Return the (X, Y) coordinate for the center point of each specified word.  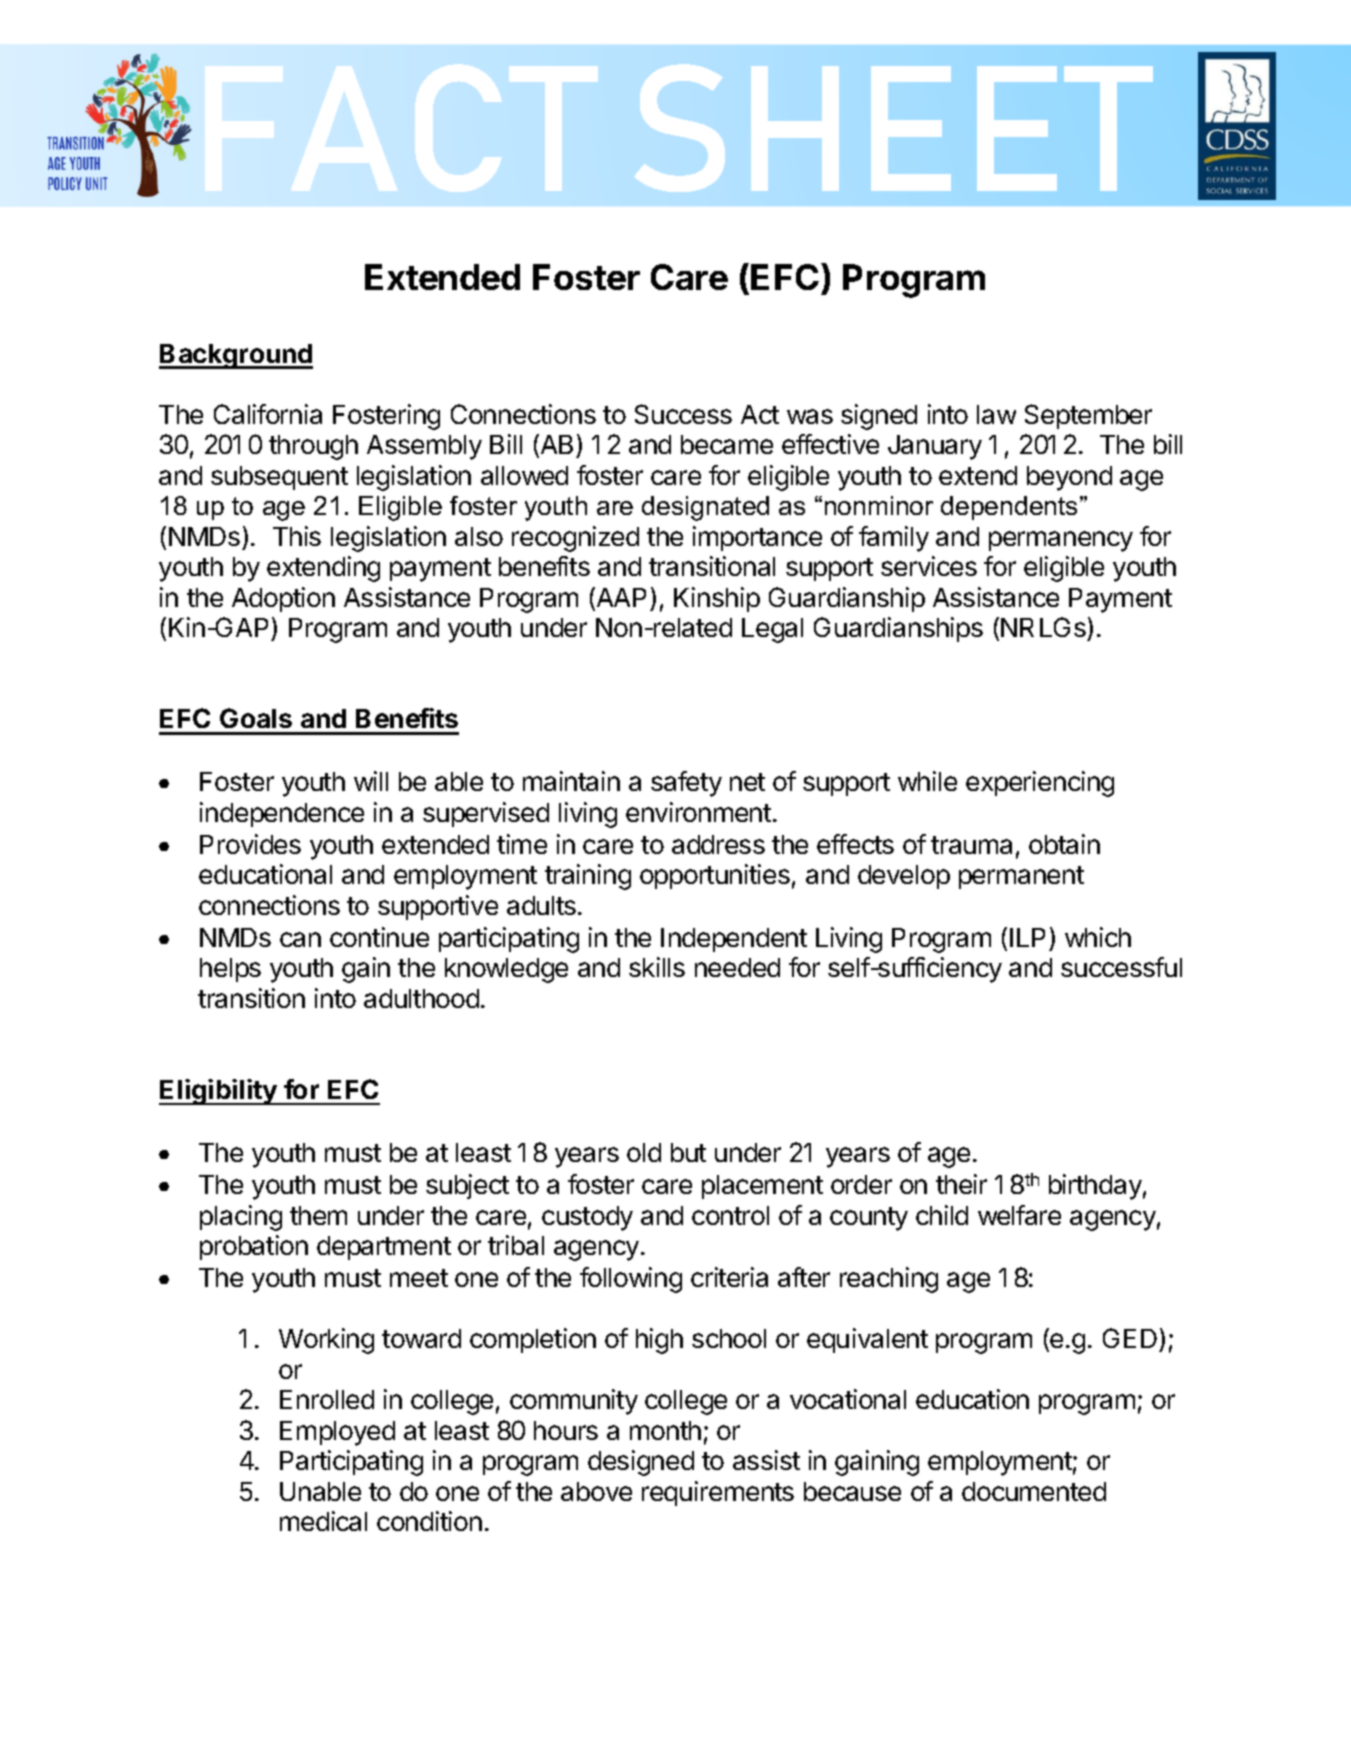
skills (657, 967)
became (727, 444)
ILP (1027, 937)
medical (323, 1521)
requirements (718, 1493)
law (996, 414)
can (300, 939)
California (268, 414)
